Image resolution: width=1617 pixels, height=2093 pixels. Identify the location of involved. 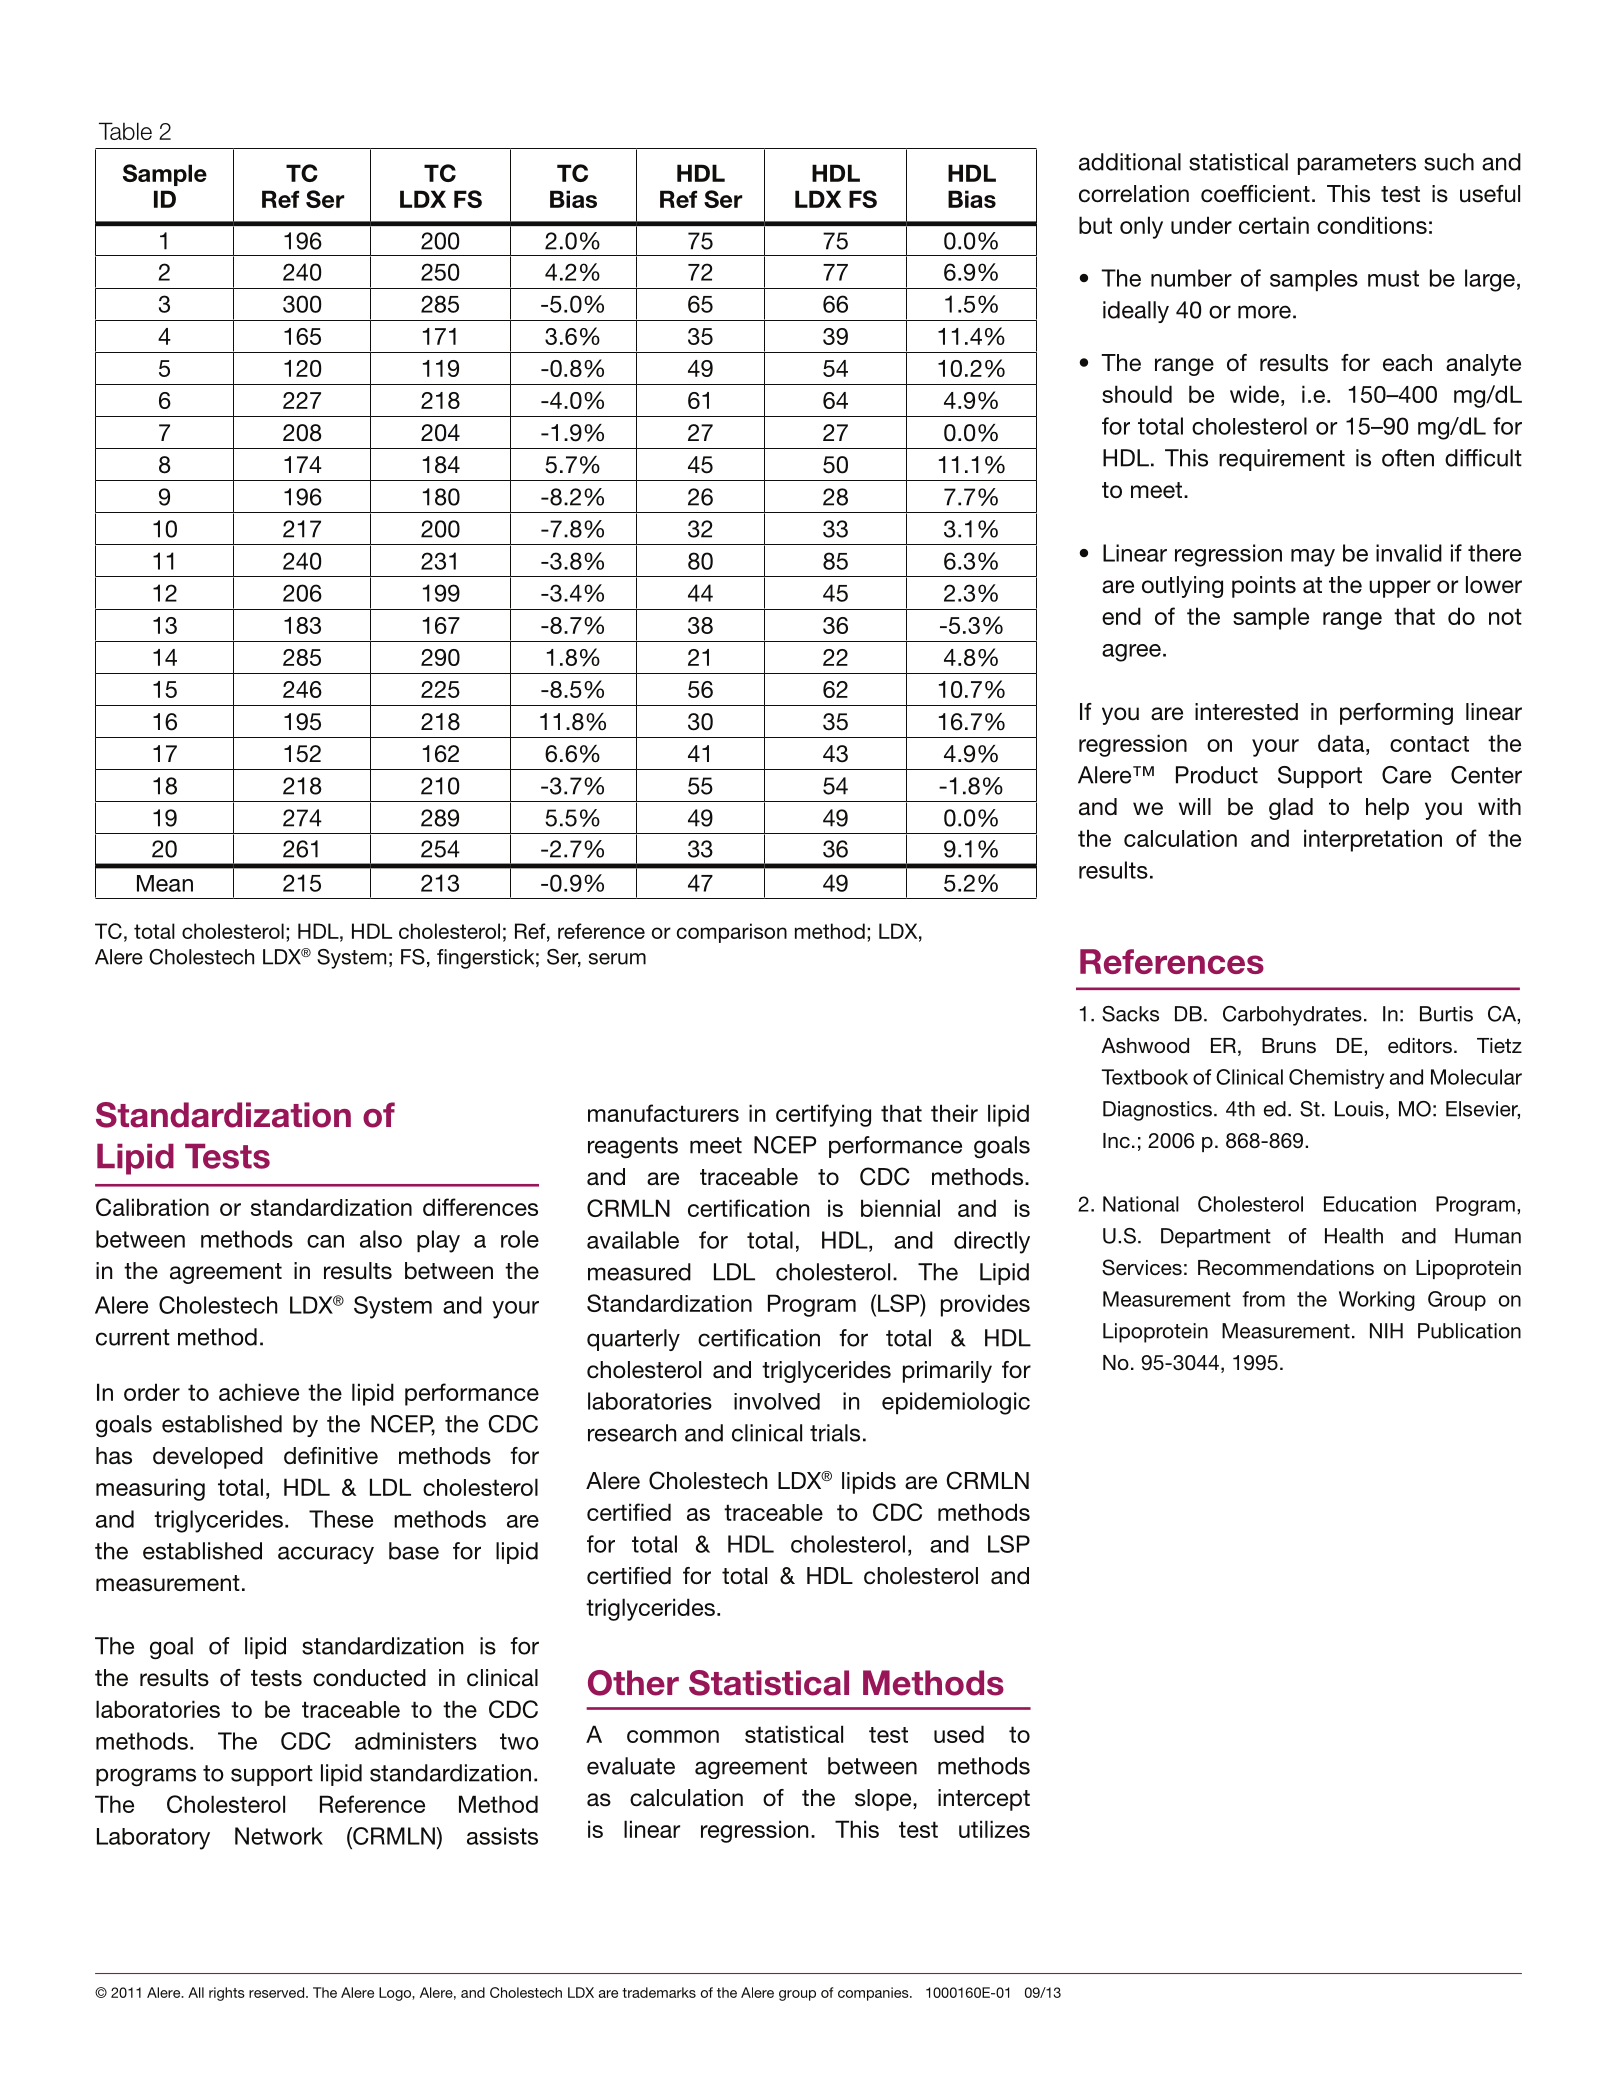
(777, 1401).
